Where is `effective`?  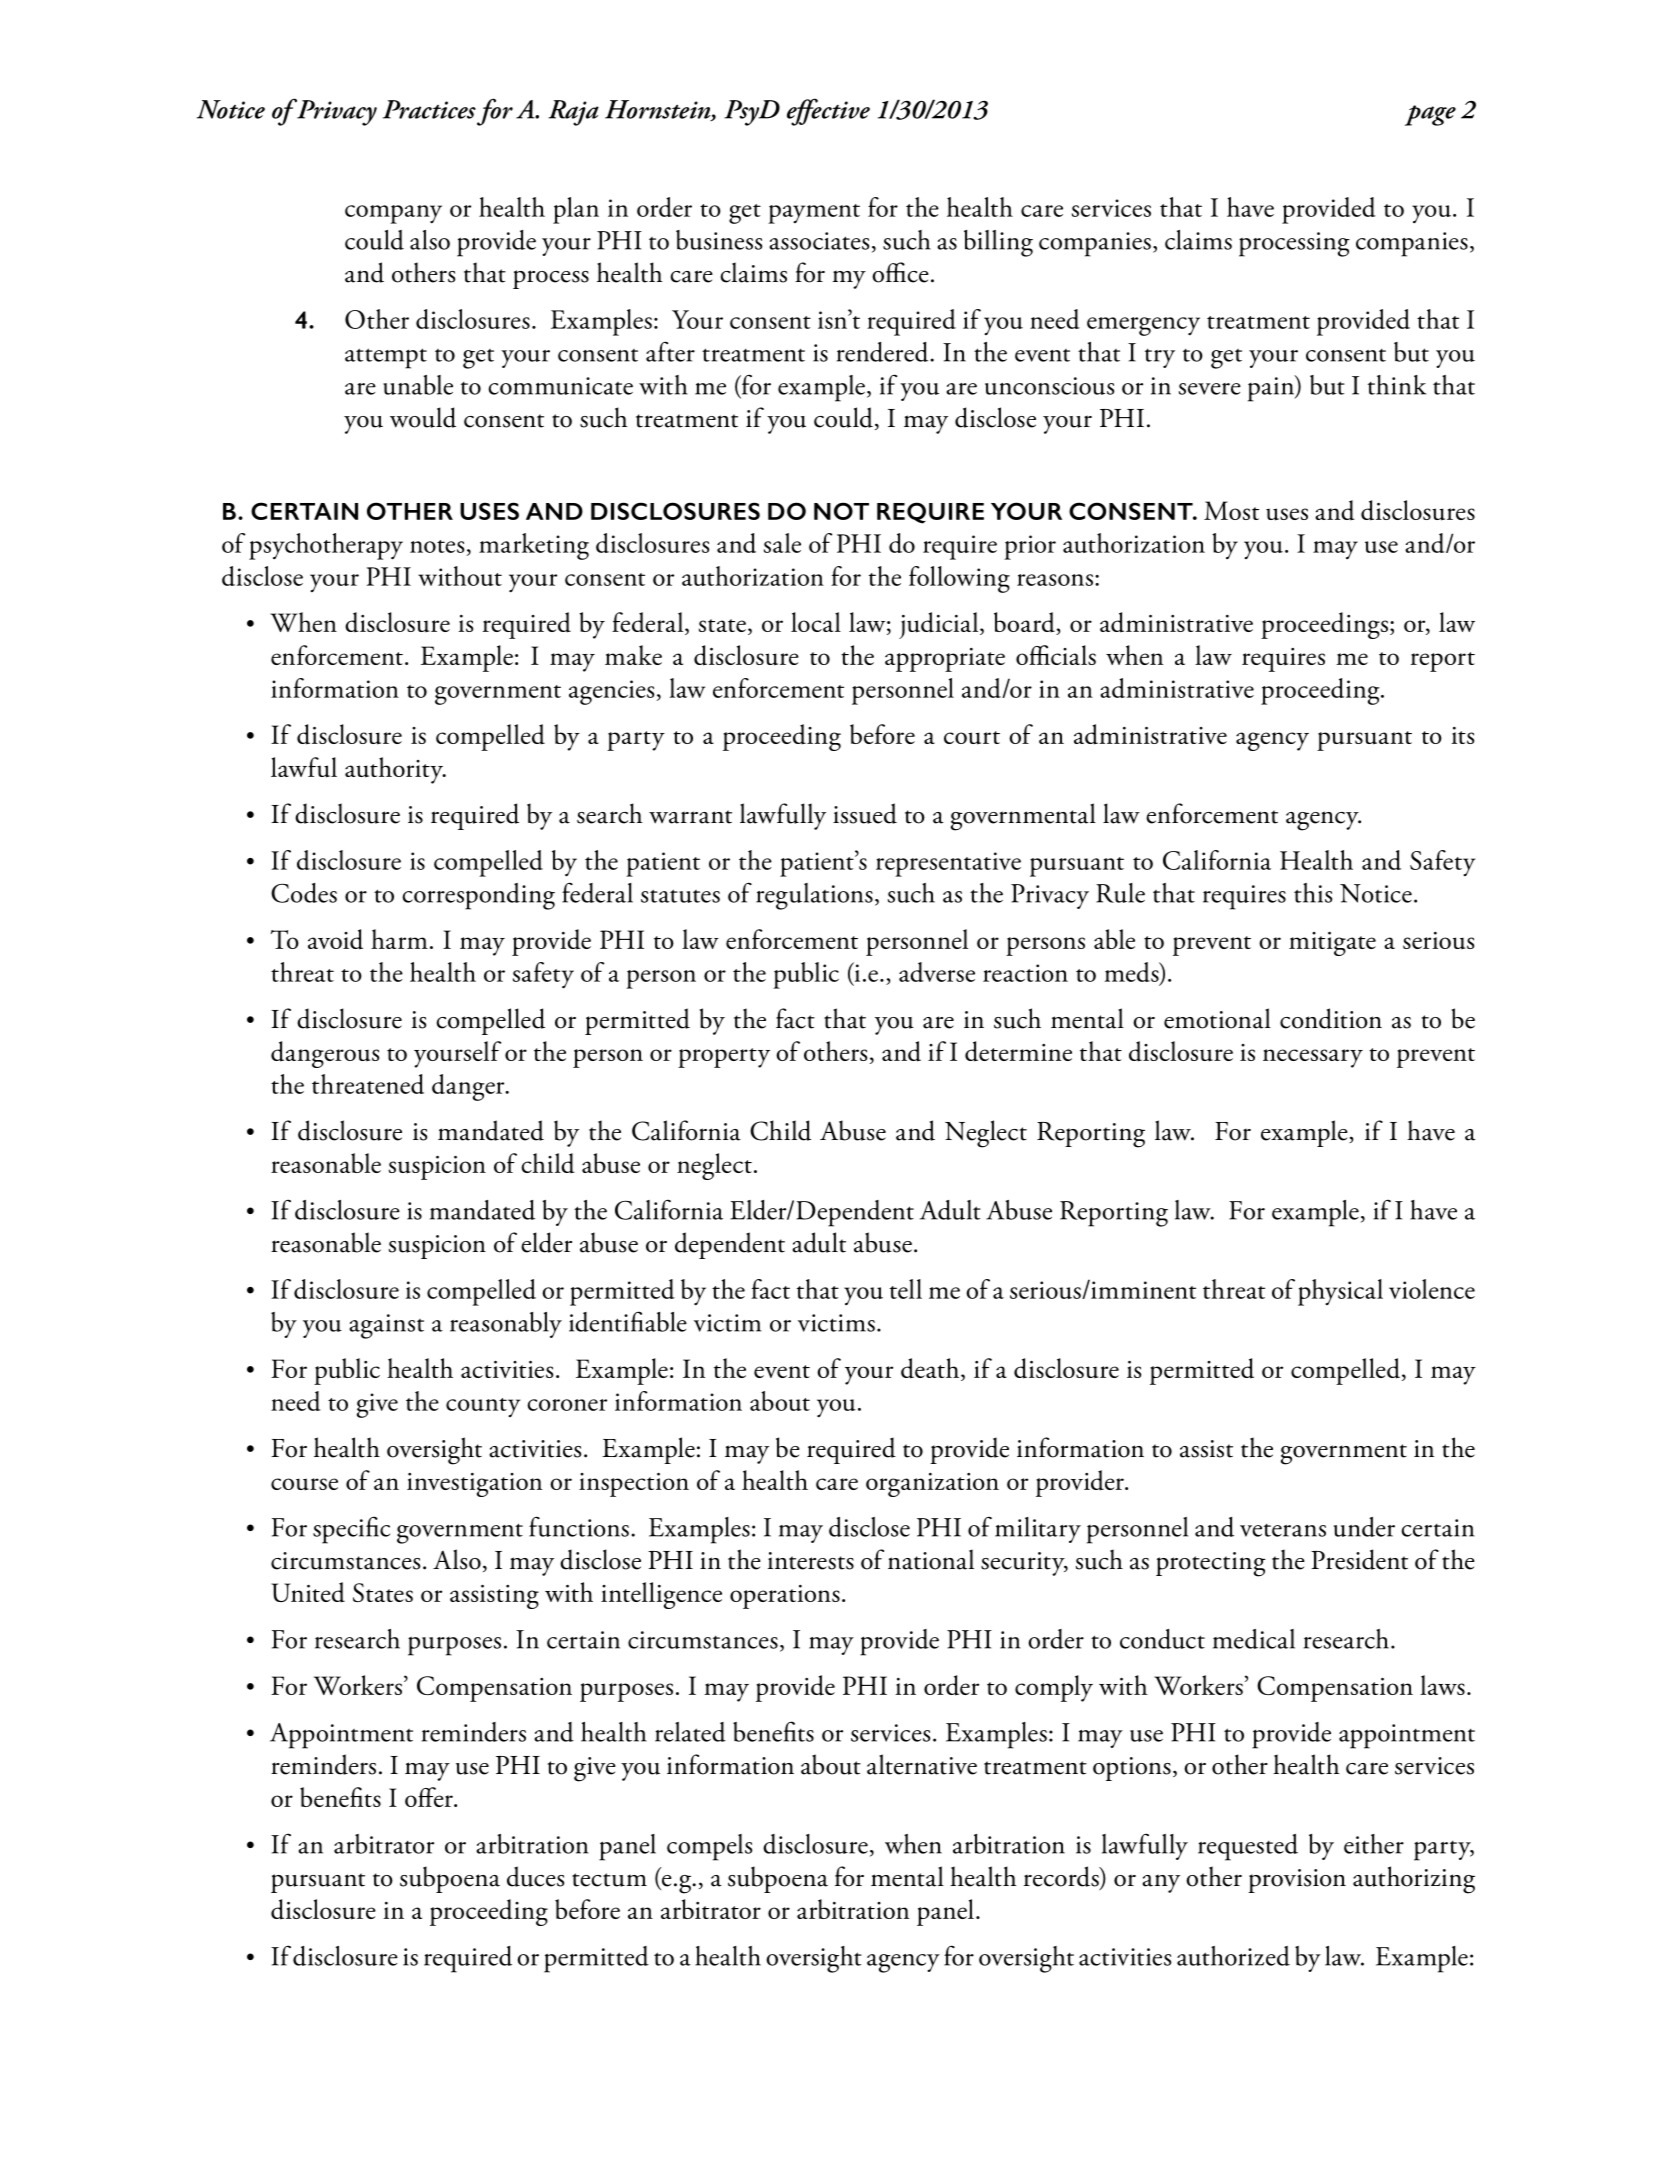 effective is located at coordinates (828, 112).
